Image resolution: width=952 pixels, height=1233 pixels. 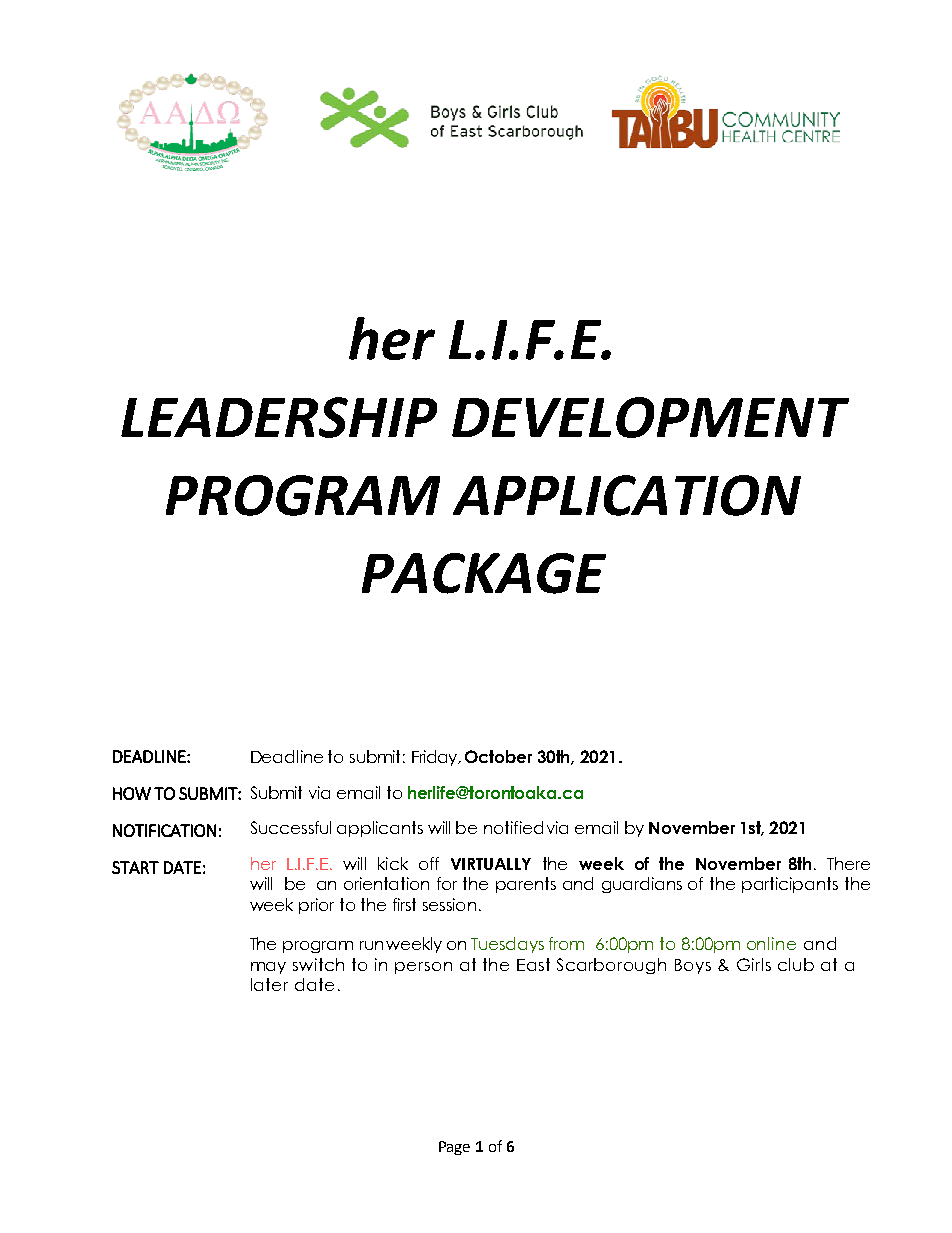 What do you see at coordinates (454, 1148) in the screenshot?
I see `Page` at bounding box center [454, 1148].
